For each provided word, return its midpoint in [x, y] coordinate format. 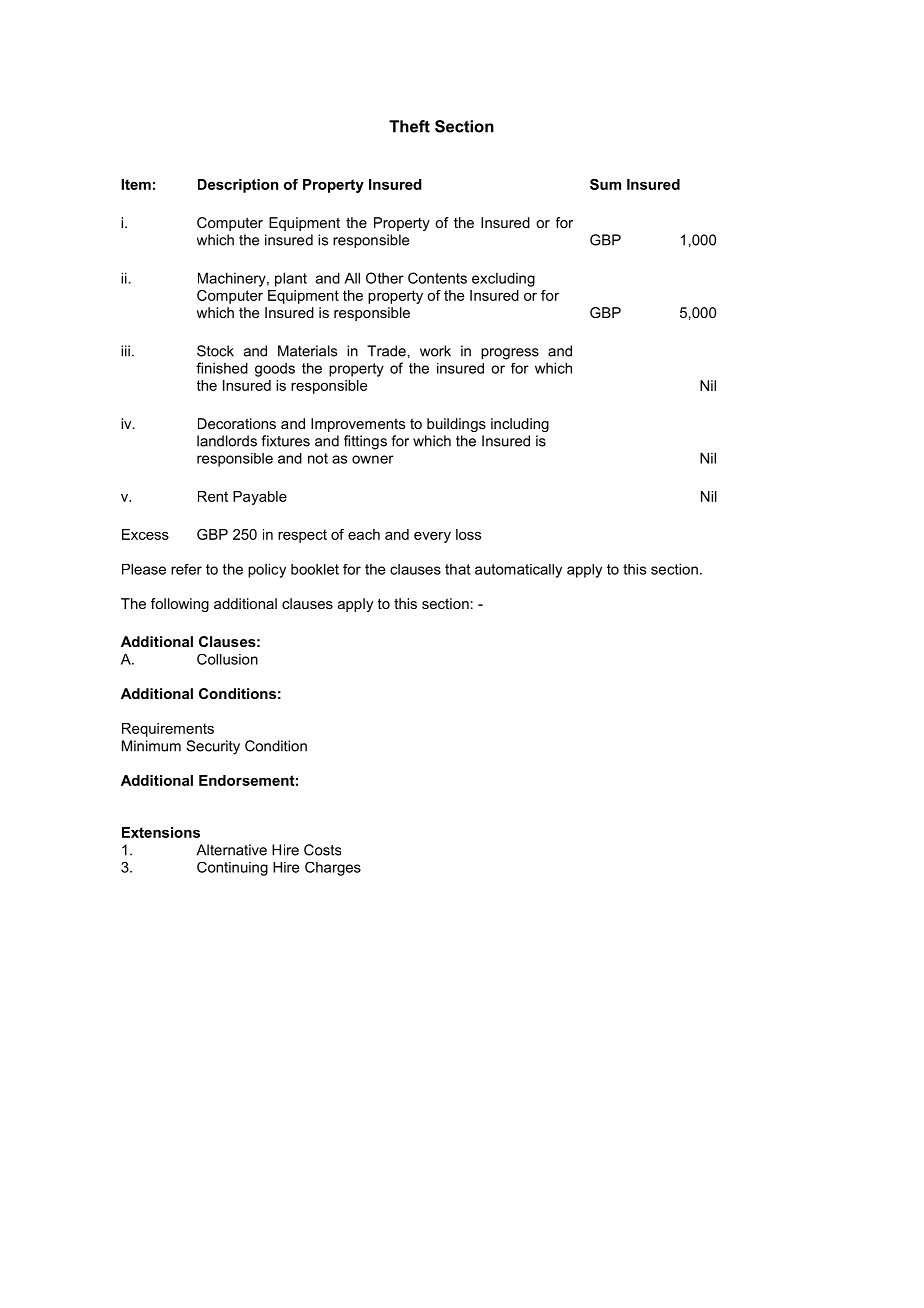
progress [510, 354]
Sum [605, 184]
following [180, 605]
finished [222, 368]
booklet [315, 569]
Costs [322, 850]
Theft [409, 126]
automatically [518, 571]
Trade [386, 351]
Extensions [161, 832]
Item [136, 184]
